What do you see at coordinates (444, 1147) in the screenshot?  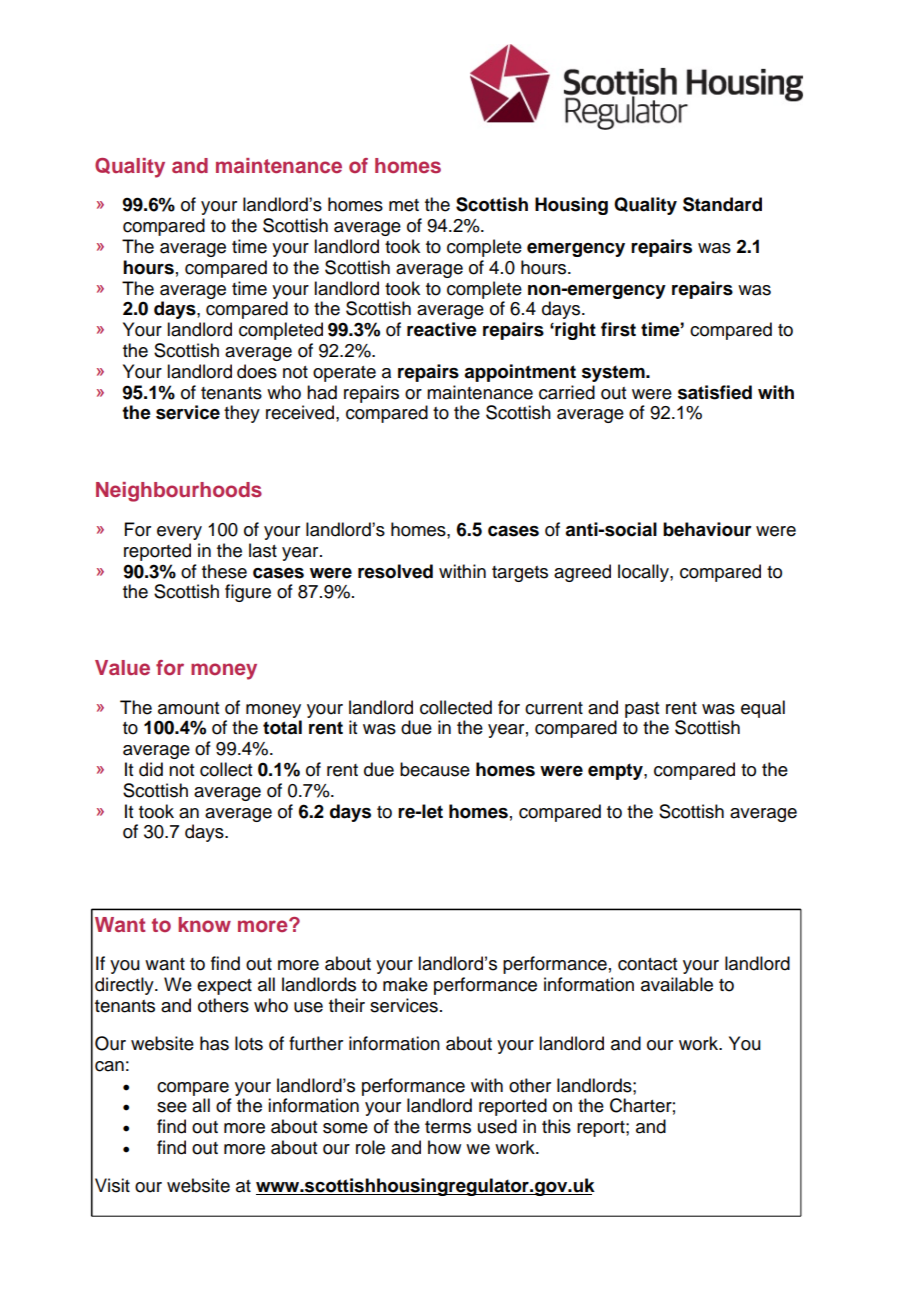 I see `how` at bounding box center [444, 1147].
